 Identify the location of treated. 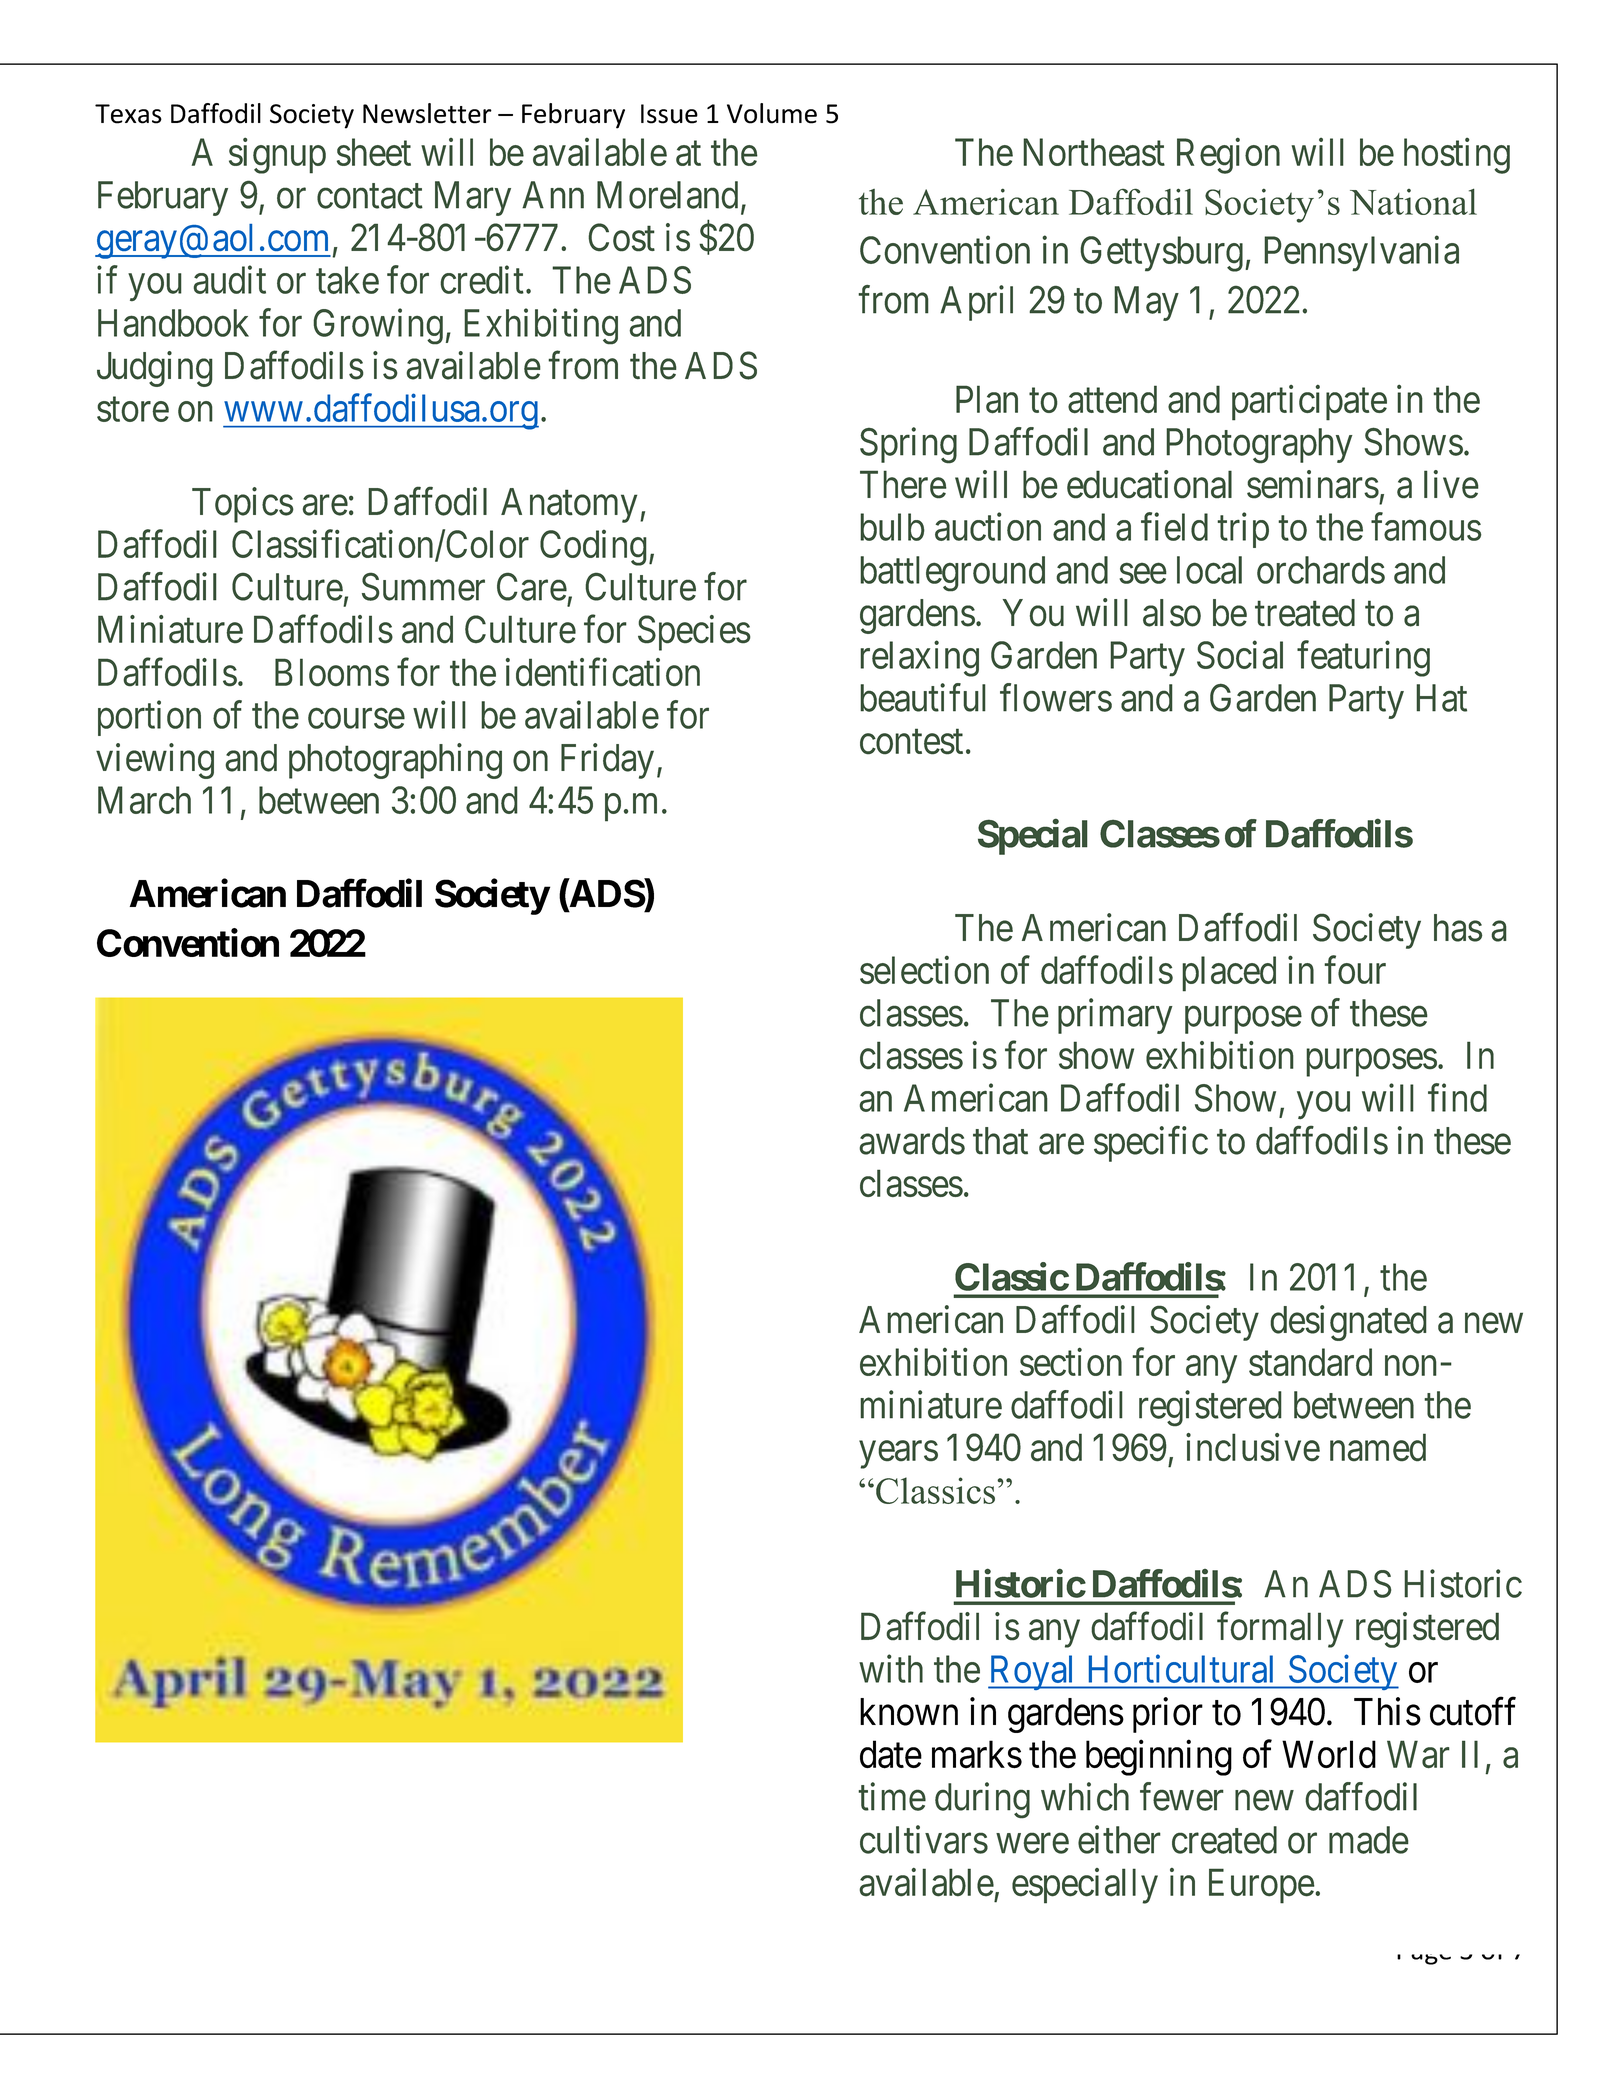
(1305, 613).
